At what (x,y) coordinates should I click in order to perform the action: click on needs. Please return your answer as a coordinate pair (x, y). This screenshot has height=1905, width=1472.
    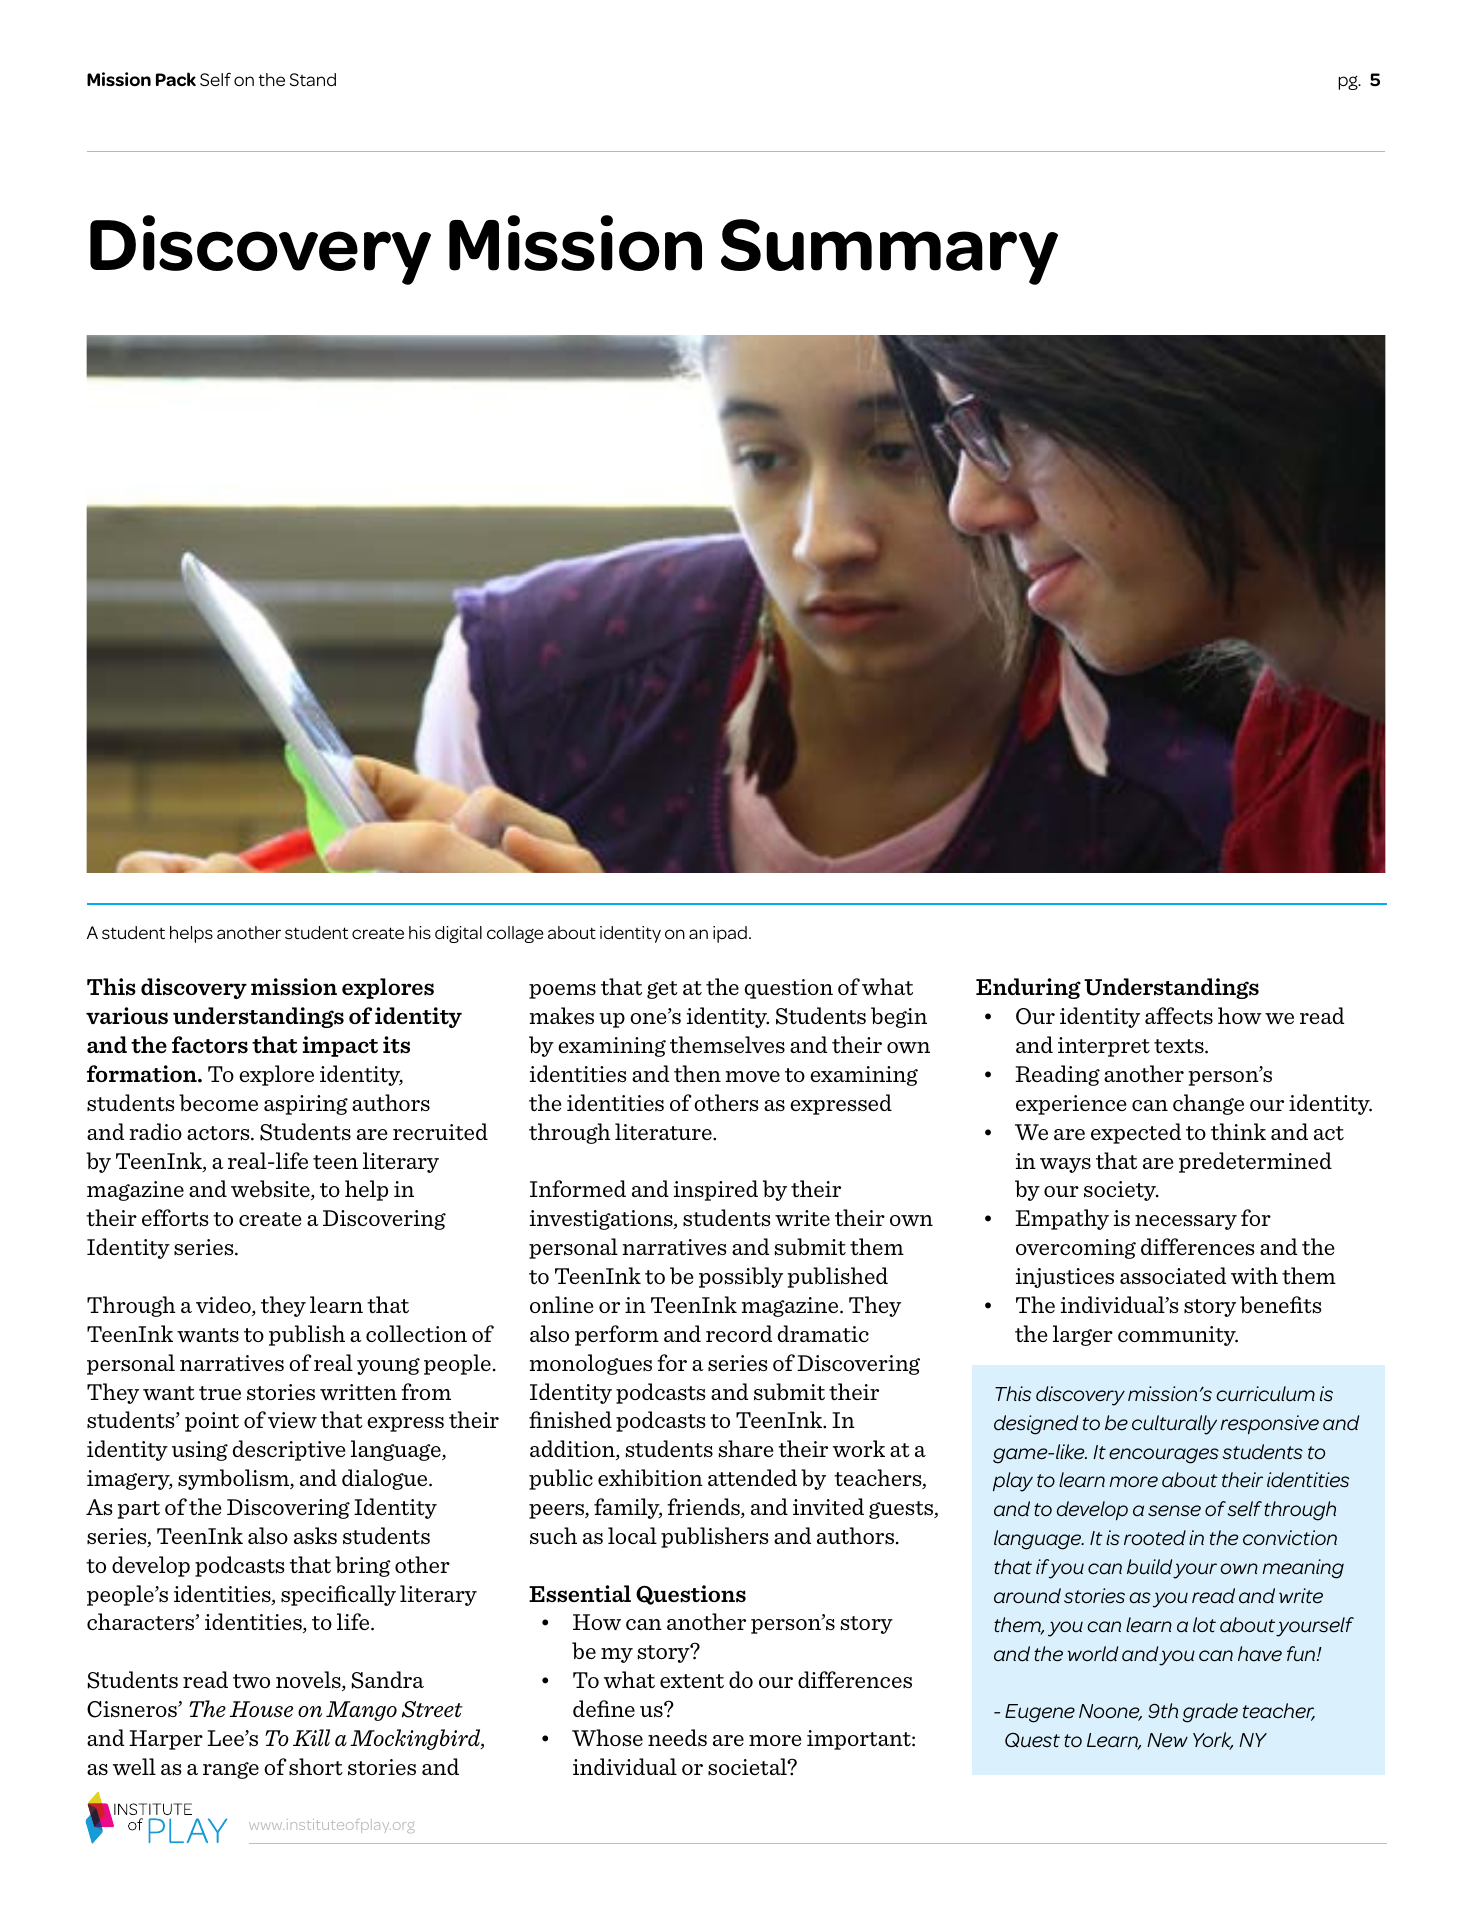
    Looking at the image, I should click on (677, 1737).
